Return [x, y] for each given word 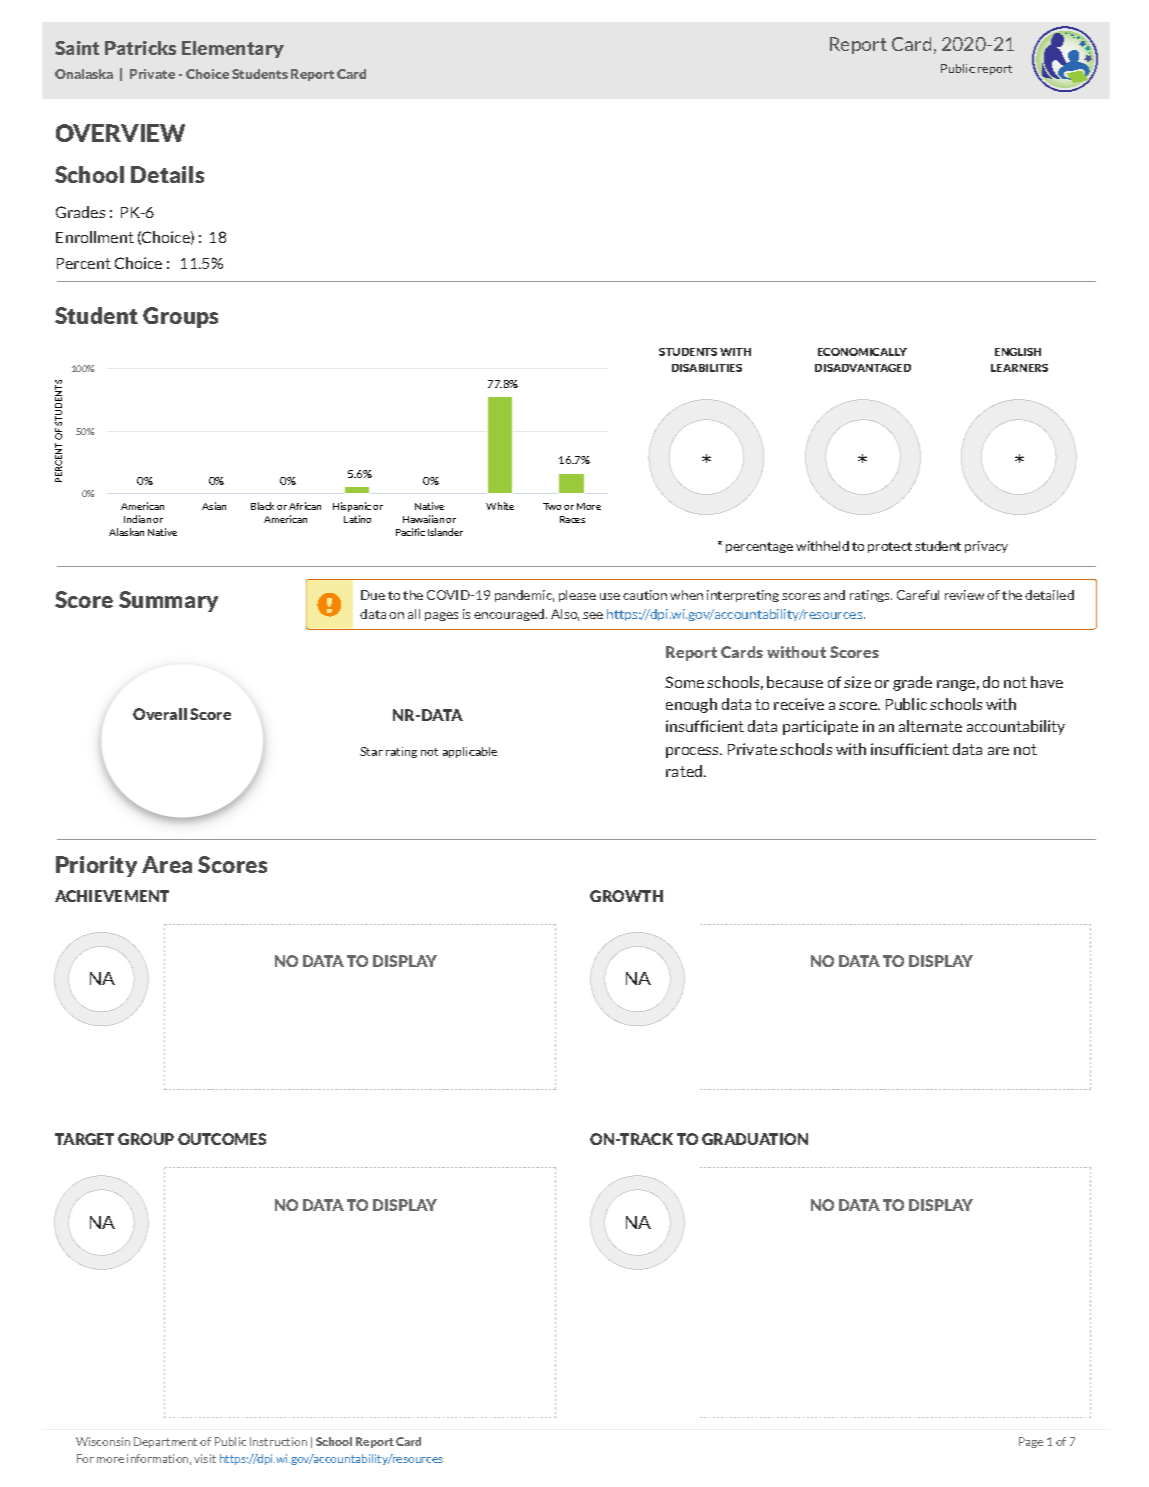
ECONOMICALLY [862, 352]
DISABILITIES [707, 368]
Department [165, 1442]
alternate [930, 726]
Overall [160, 714]
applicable [470, 752]
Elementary [233, 49]
